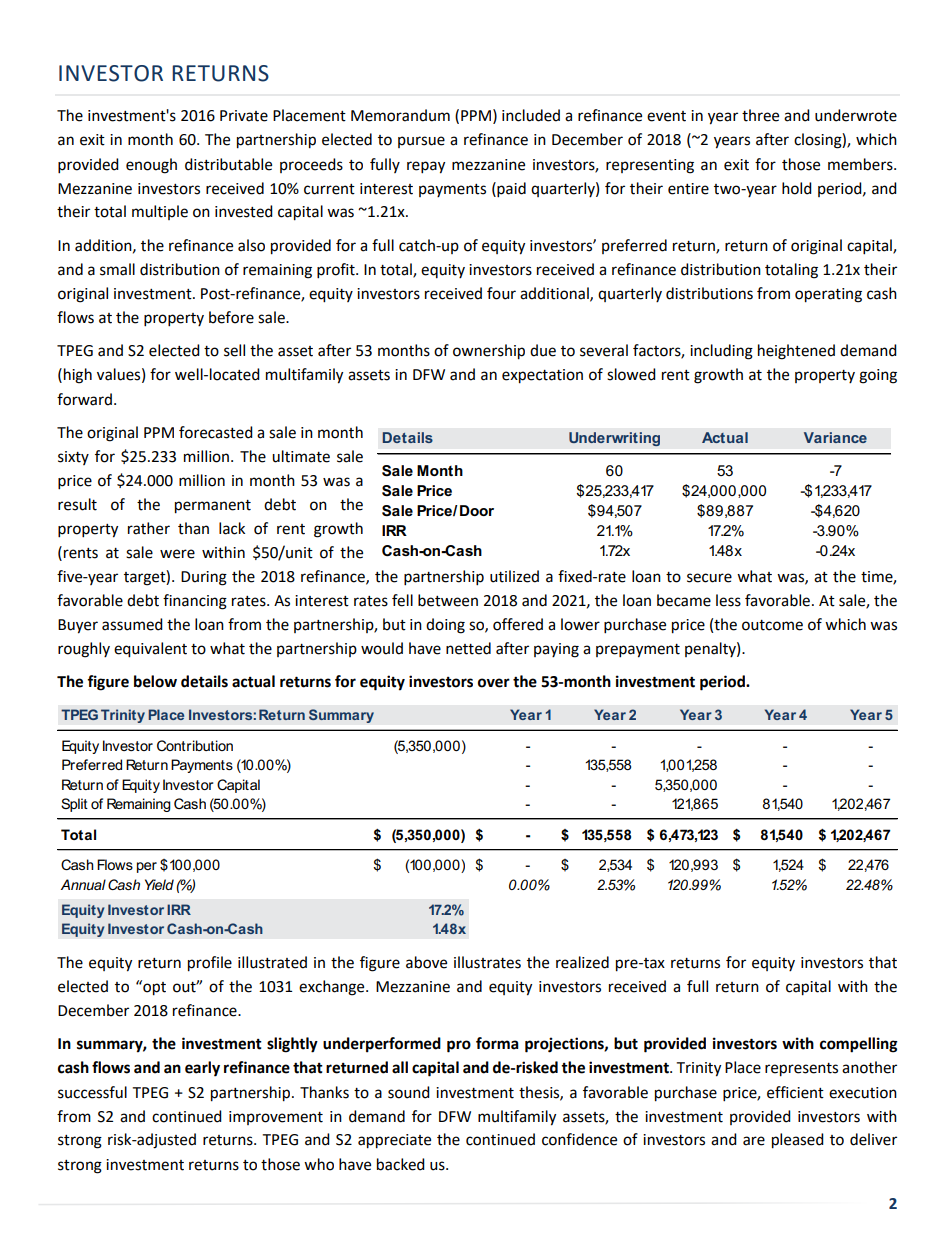  Describe the element at coordinates (151, 166) in the document. I see `enough` at that location.
